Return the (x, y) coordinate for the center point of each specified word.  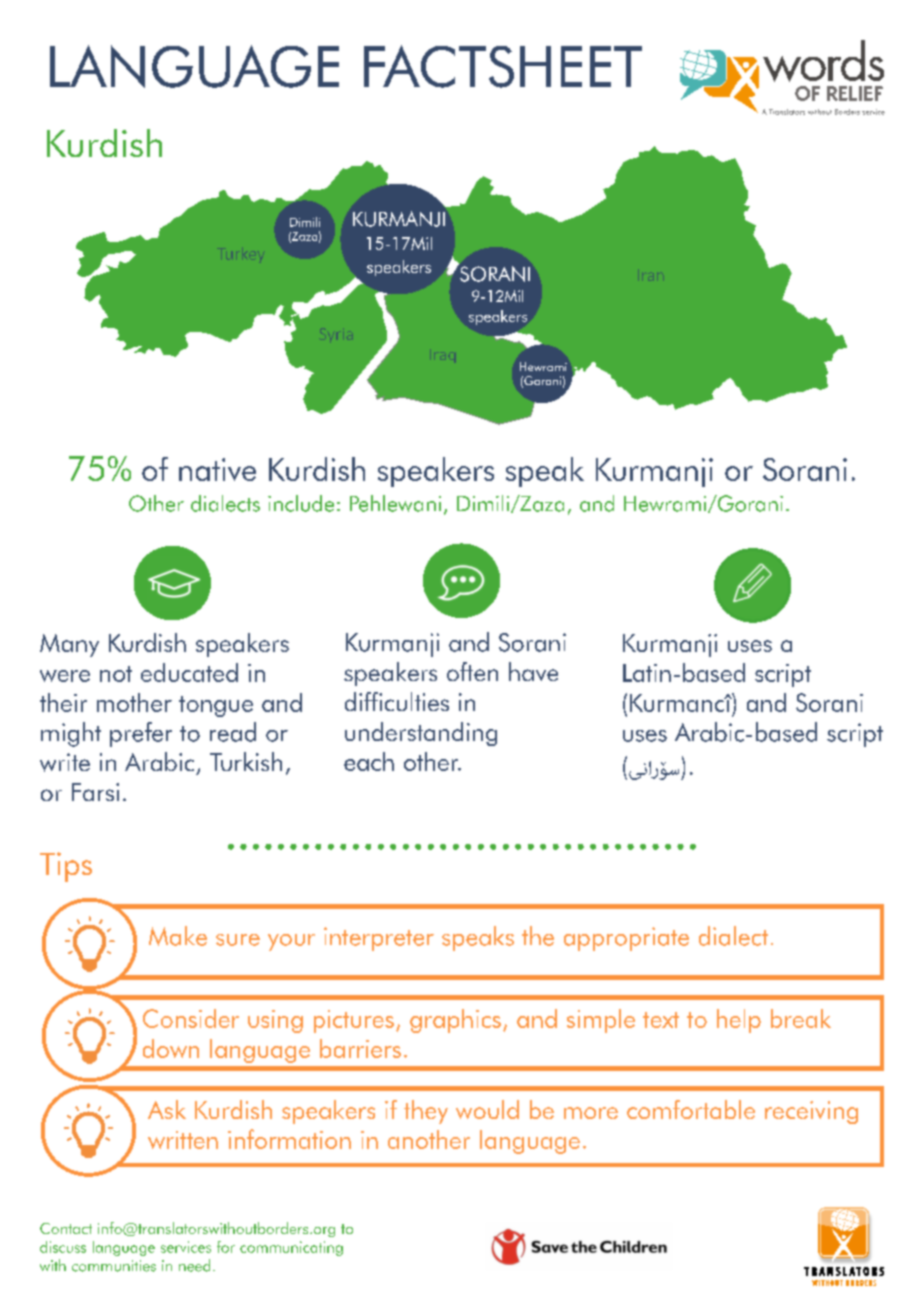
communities (114, 1266)
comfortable (691, 1109)
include (301, 503)
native (217, 469)
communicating (291, 1248)
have (533, 671)
